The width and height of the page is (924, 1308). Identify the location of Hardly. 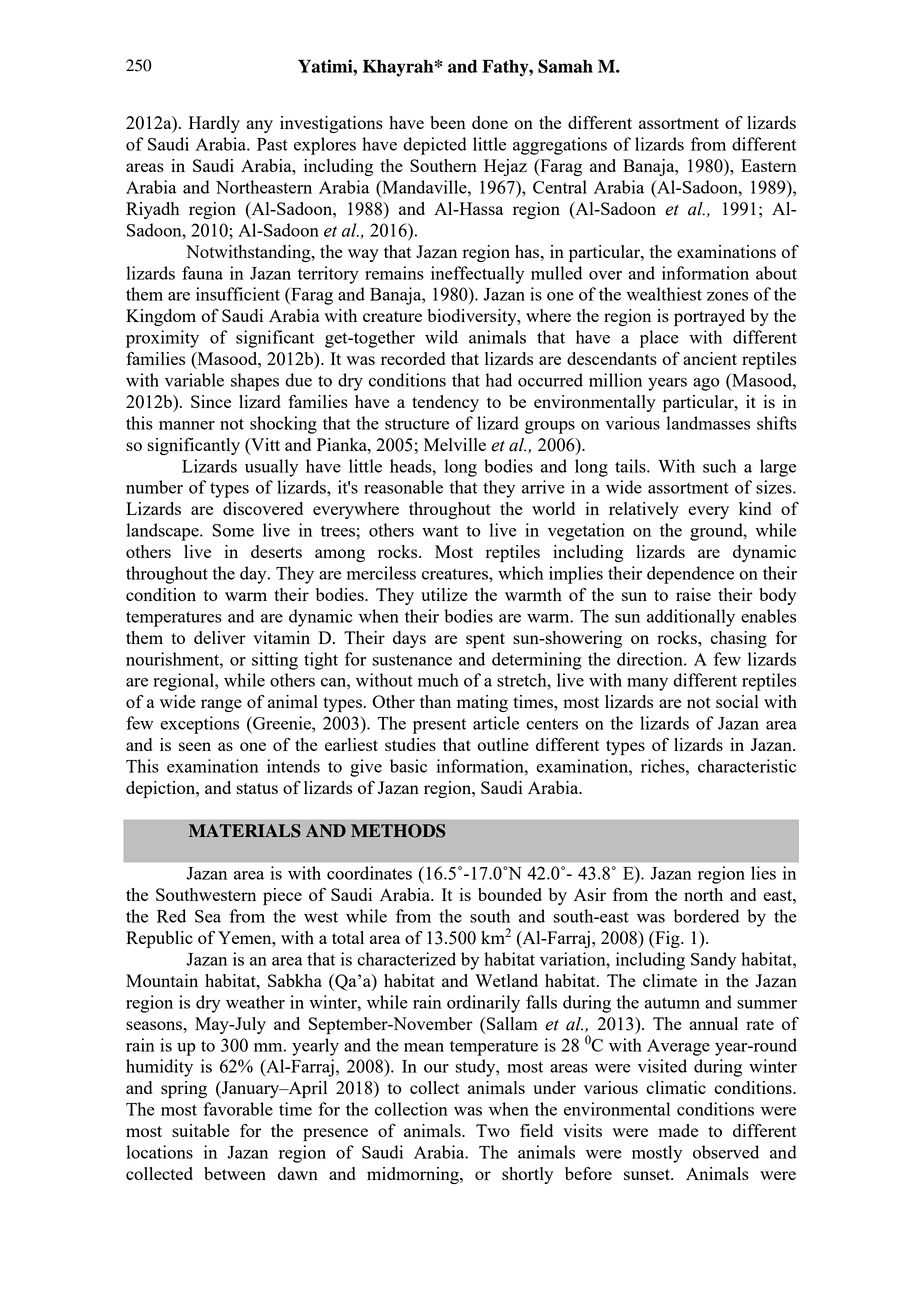
(214, 124).
